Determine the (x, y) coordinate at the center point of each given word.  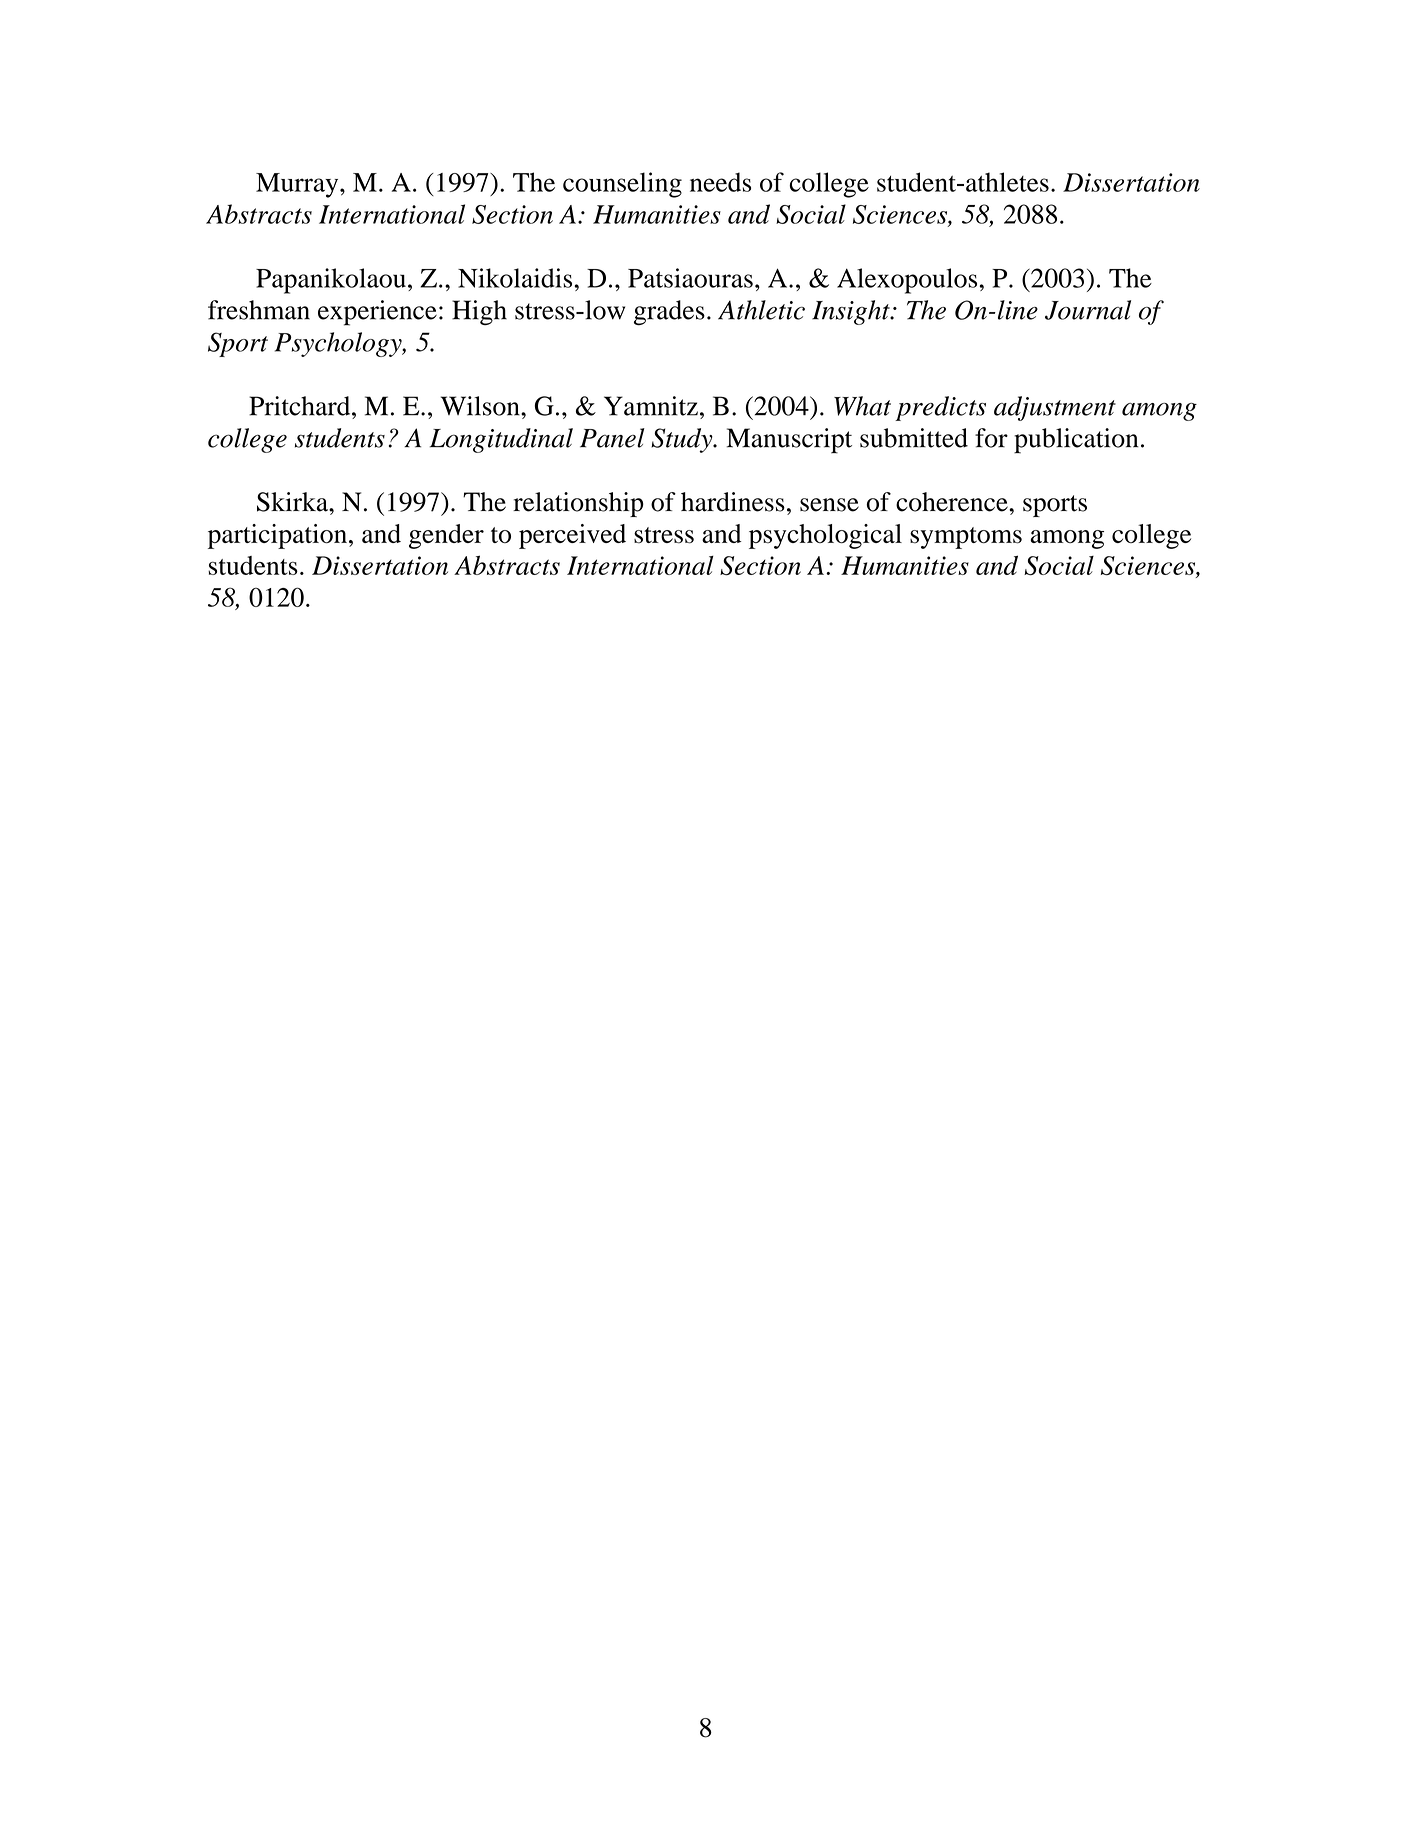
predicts (940, 408)
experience (377, 313)
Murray (298, 185)
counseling (622, 185)
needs (720, 182)
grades (669, 312)
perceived (572, 536)
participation (277, 536)
